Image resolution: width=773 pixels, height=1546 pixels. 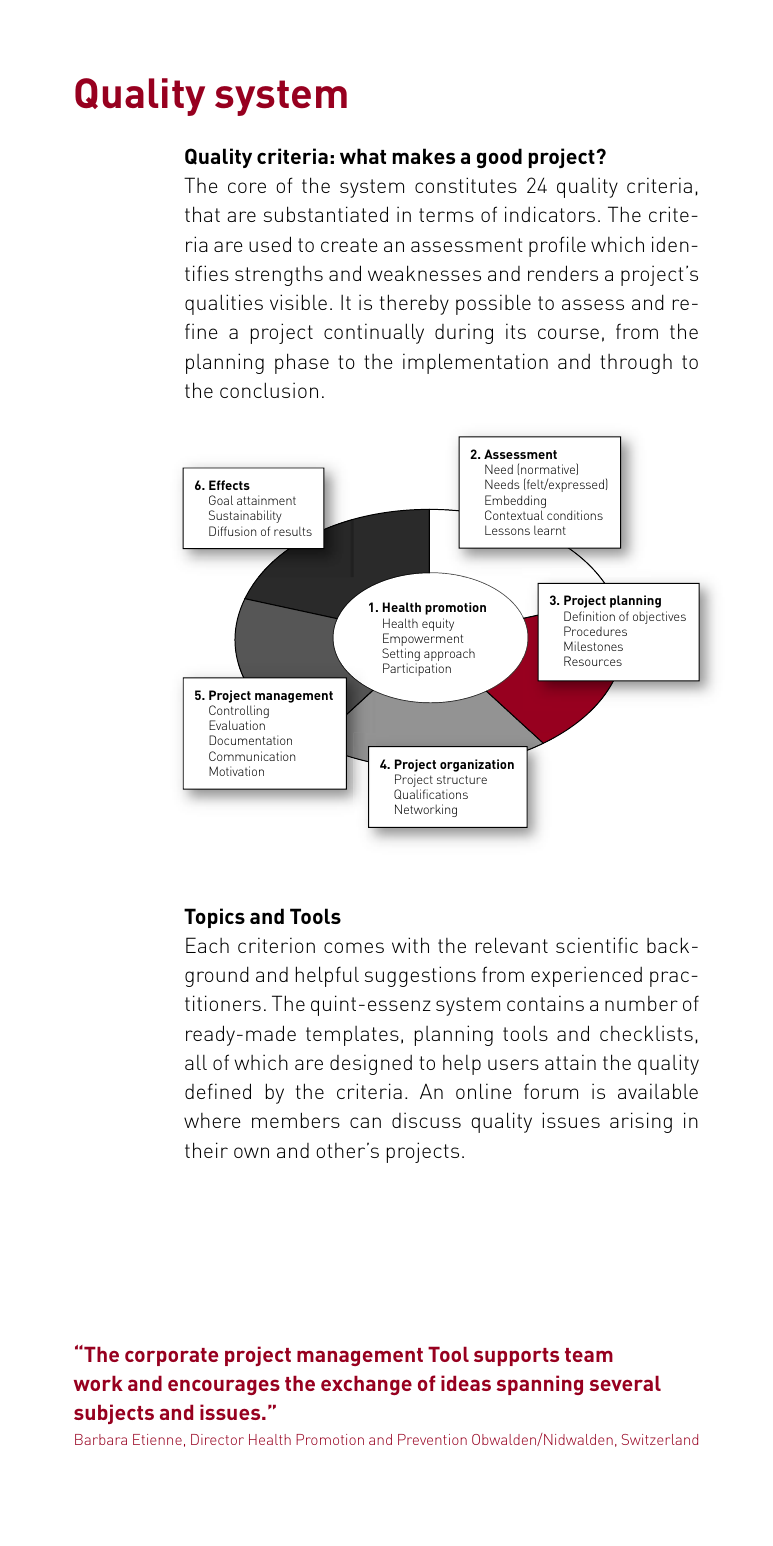 I want to click on what, so click(x=363, y=156).
